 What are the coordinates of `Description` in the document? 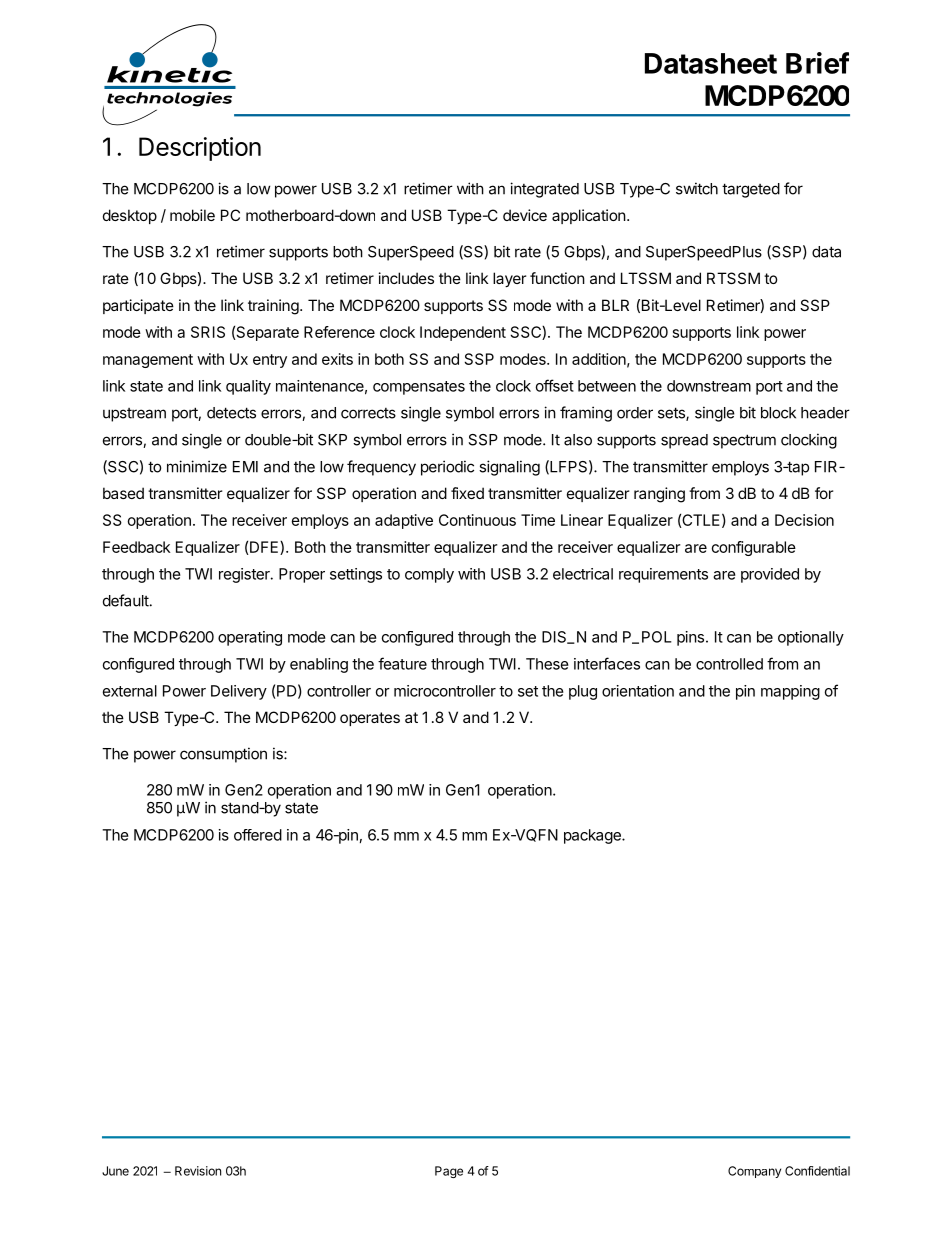 It's located at (200, 149).
